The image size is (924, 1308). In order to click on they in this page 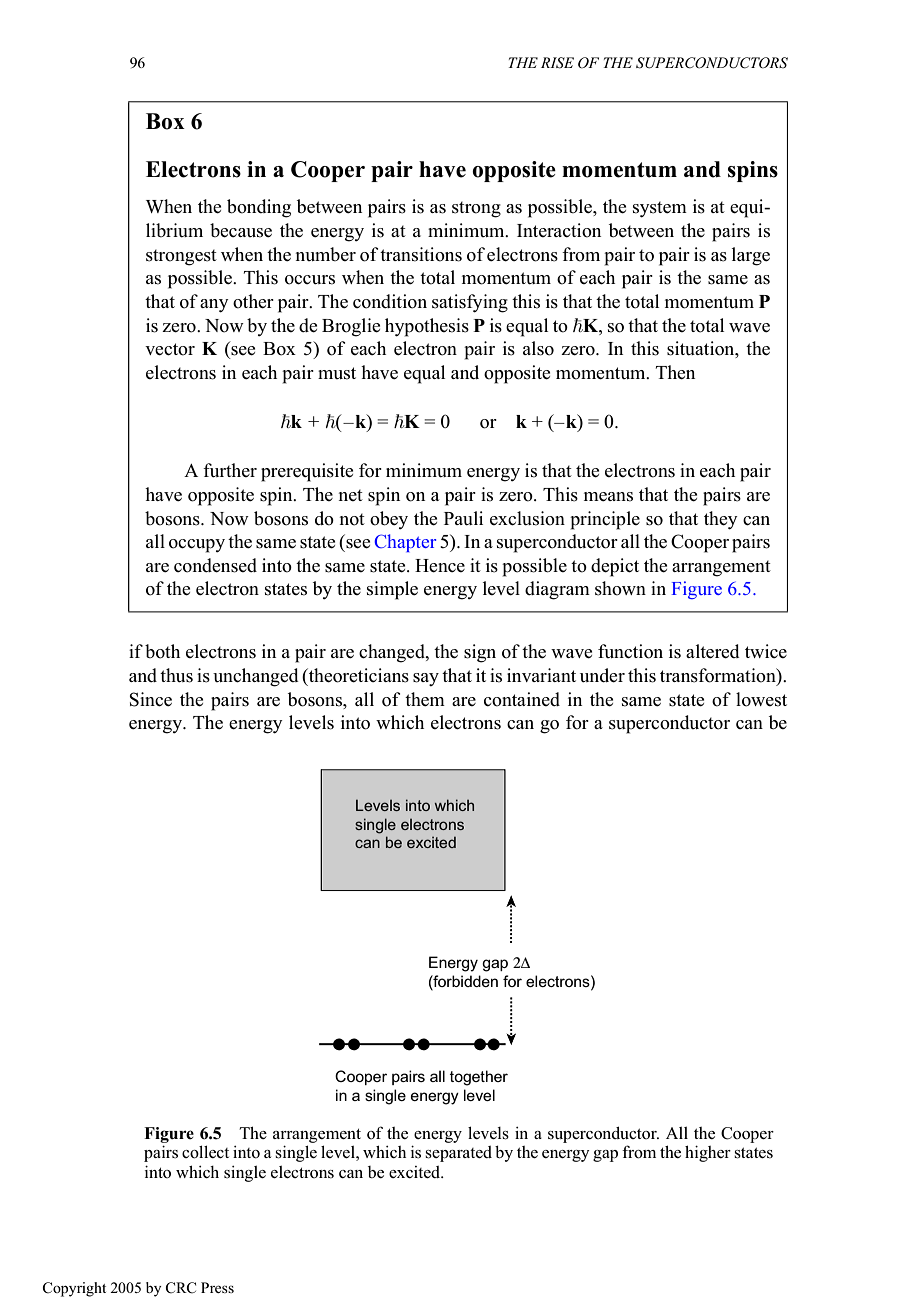, I will do `click(721, 520)`.
